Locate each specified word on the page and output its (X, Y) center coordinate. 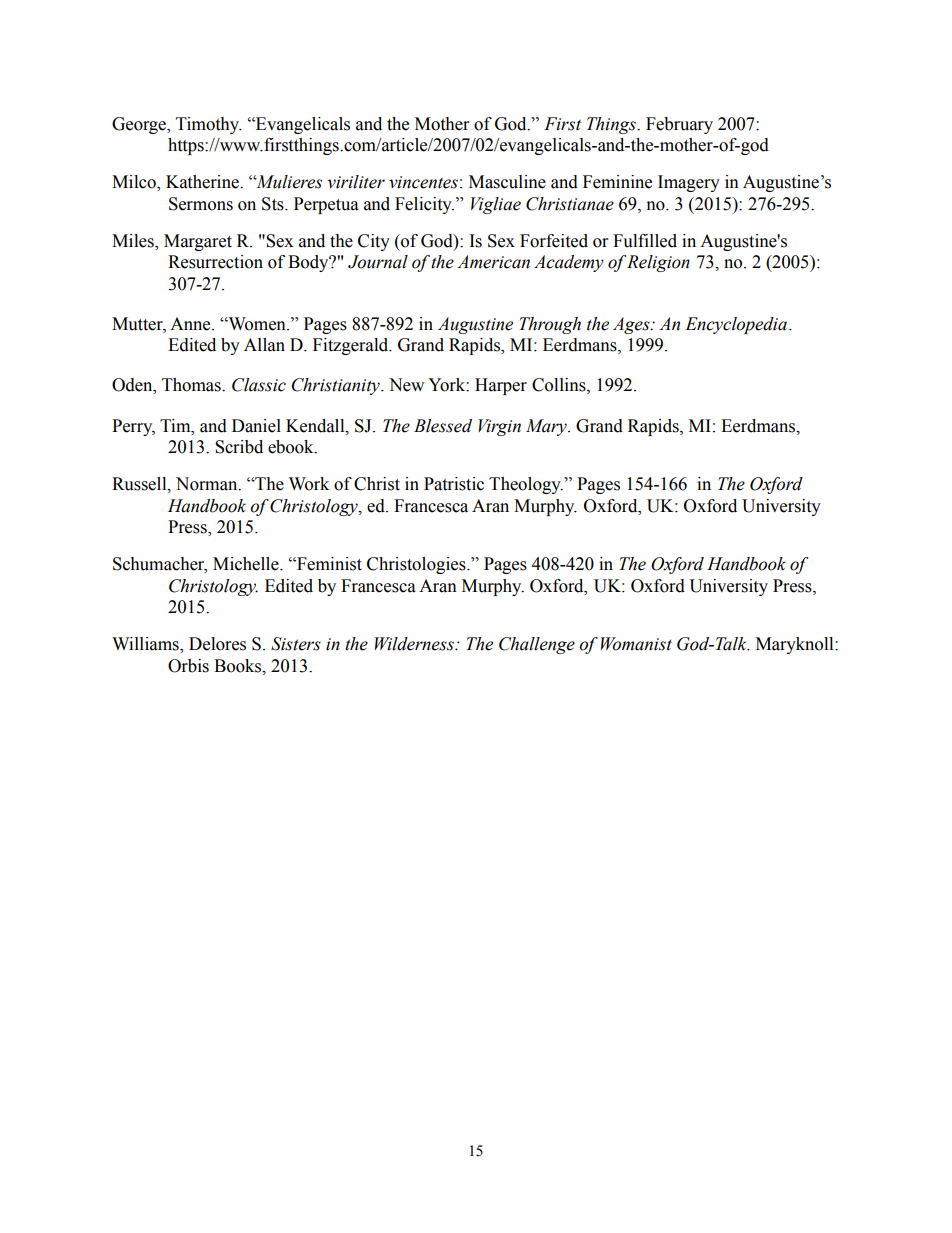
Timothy (209, 125)
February (679, 125)
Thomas (192, 385)
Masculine (507, 182)
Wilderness (415, 644)
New (406, 385)
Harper (501, 386)
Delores (217, 644)
